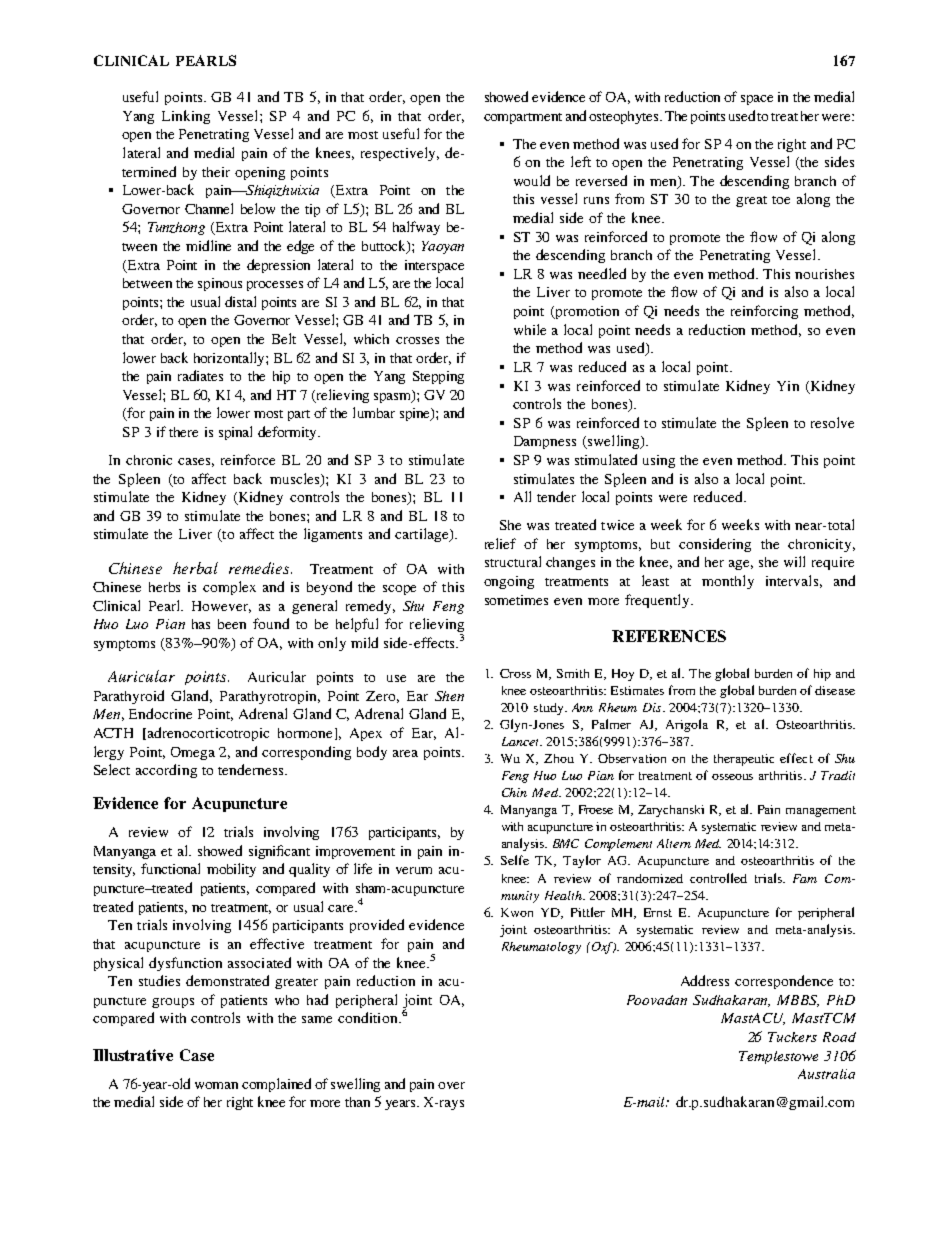 The width and height of the page is (952, 1233). I want to click on their, so click(216, 172).
